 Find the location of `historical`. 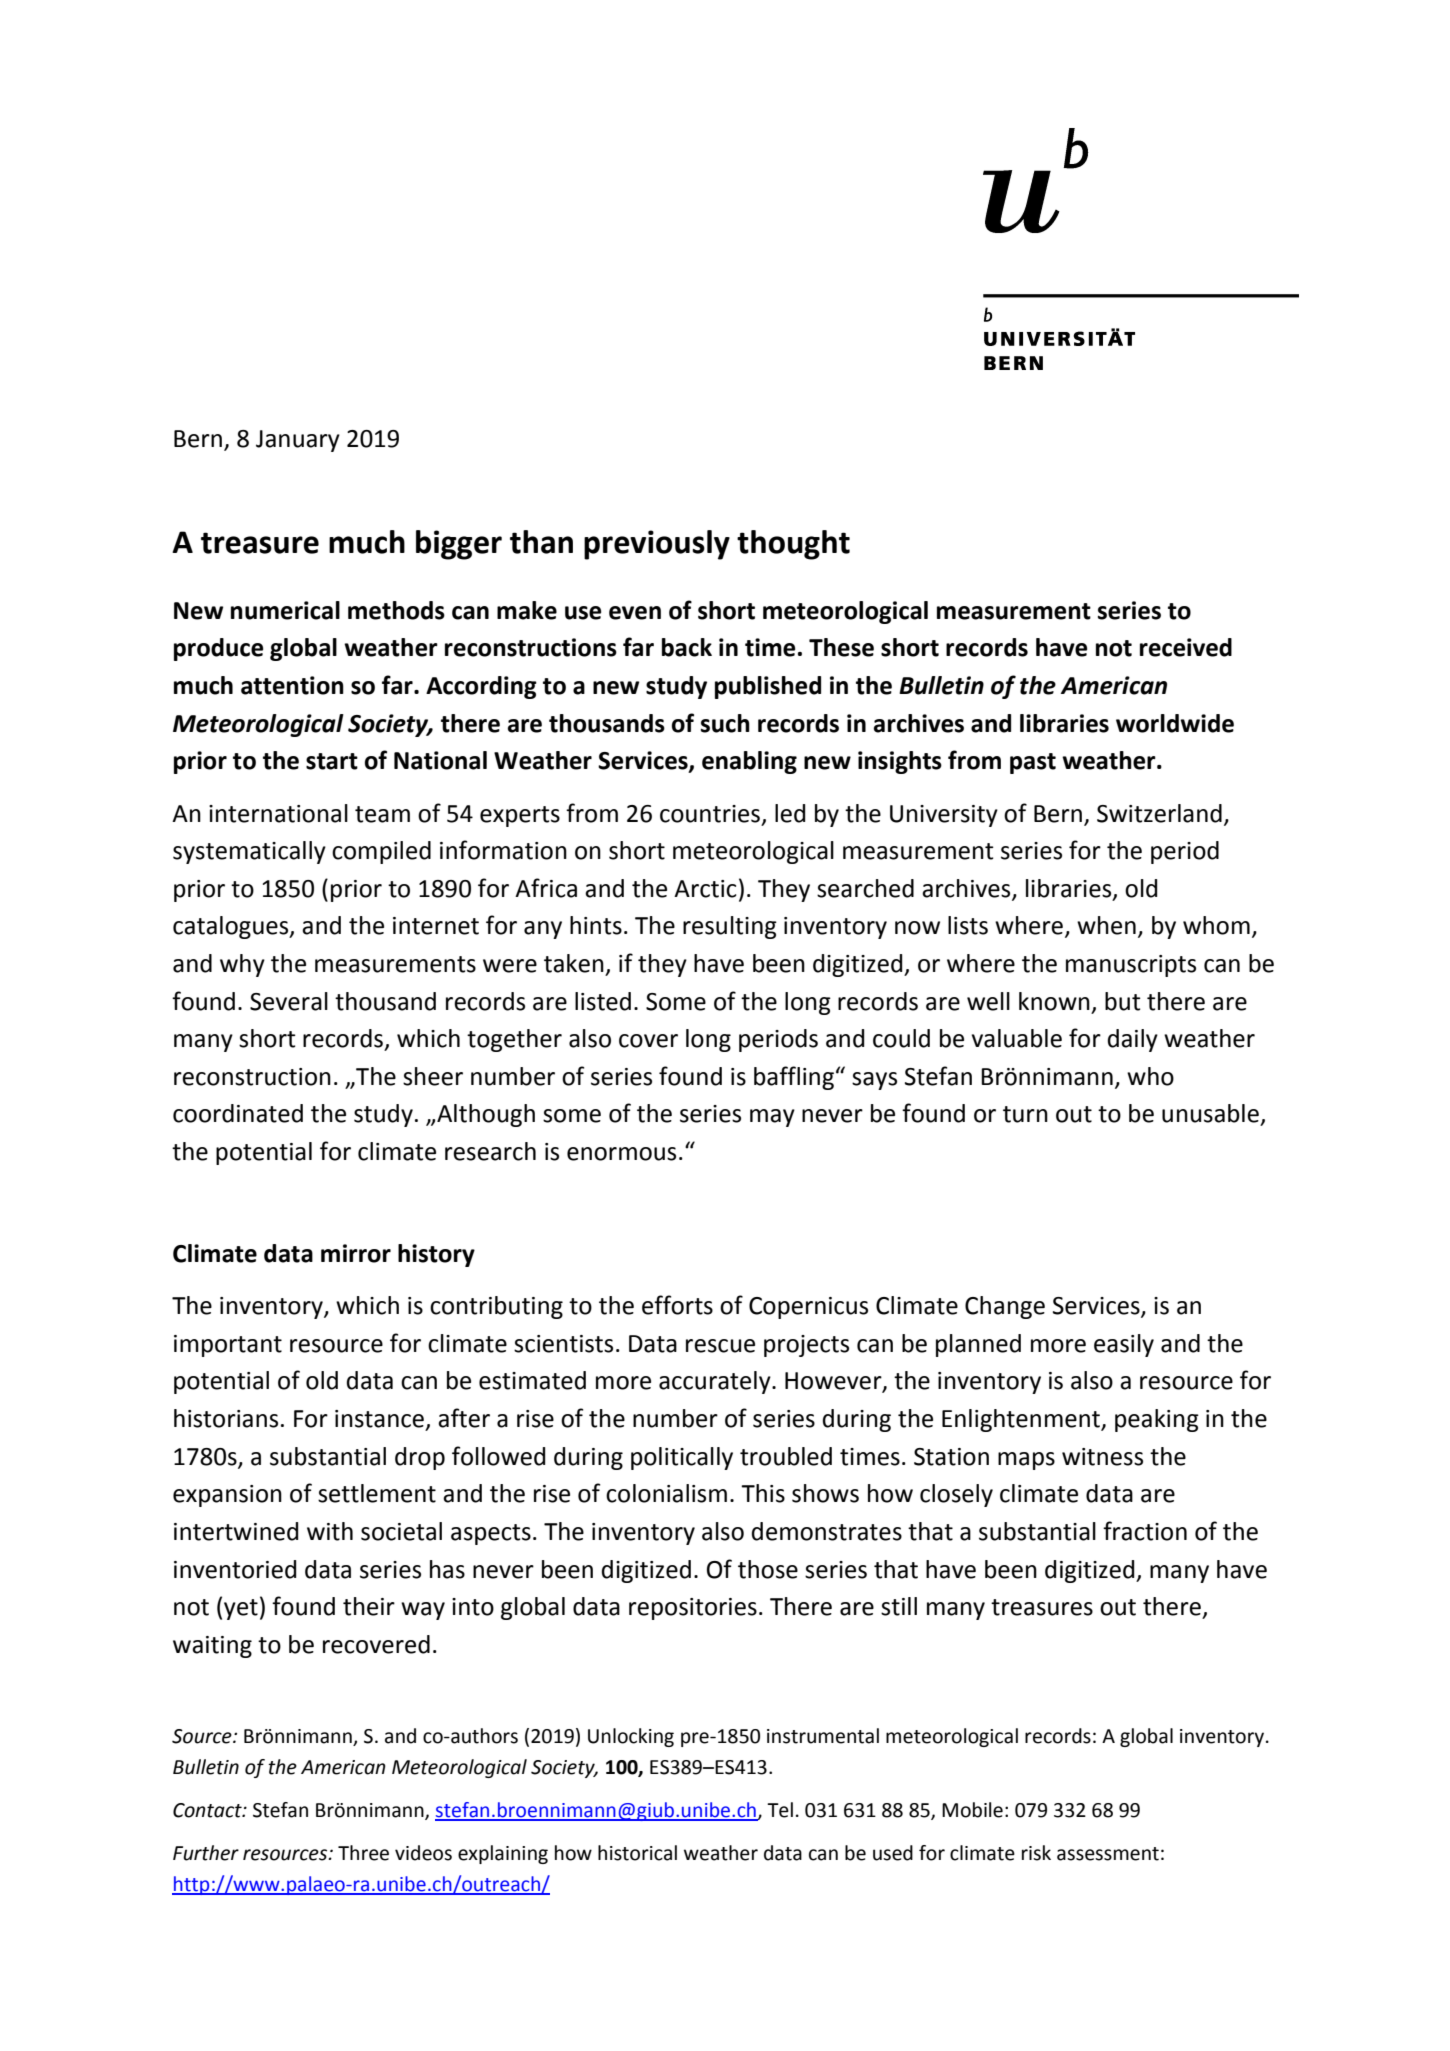

historical is located at coordinates (637, 1853).
